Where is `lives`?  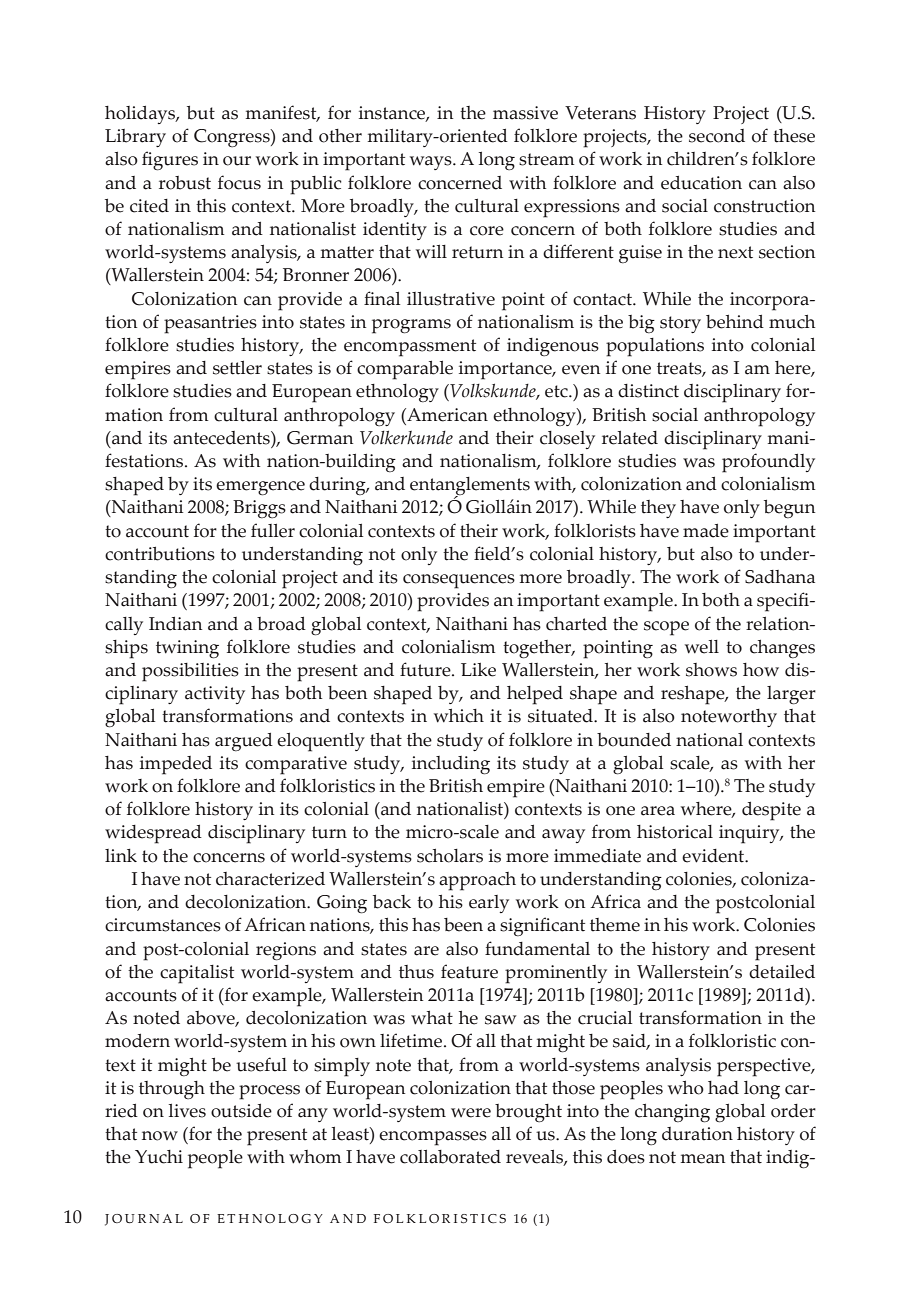
lives is located at coordinates (187, 1111).
